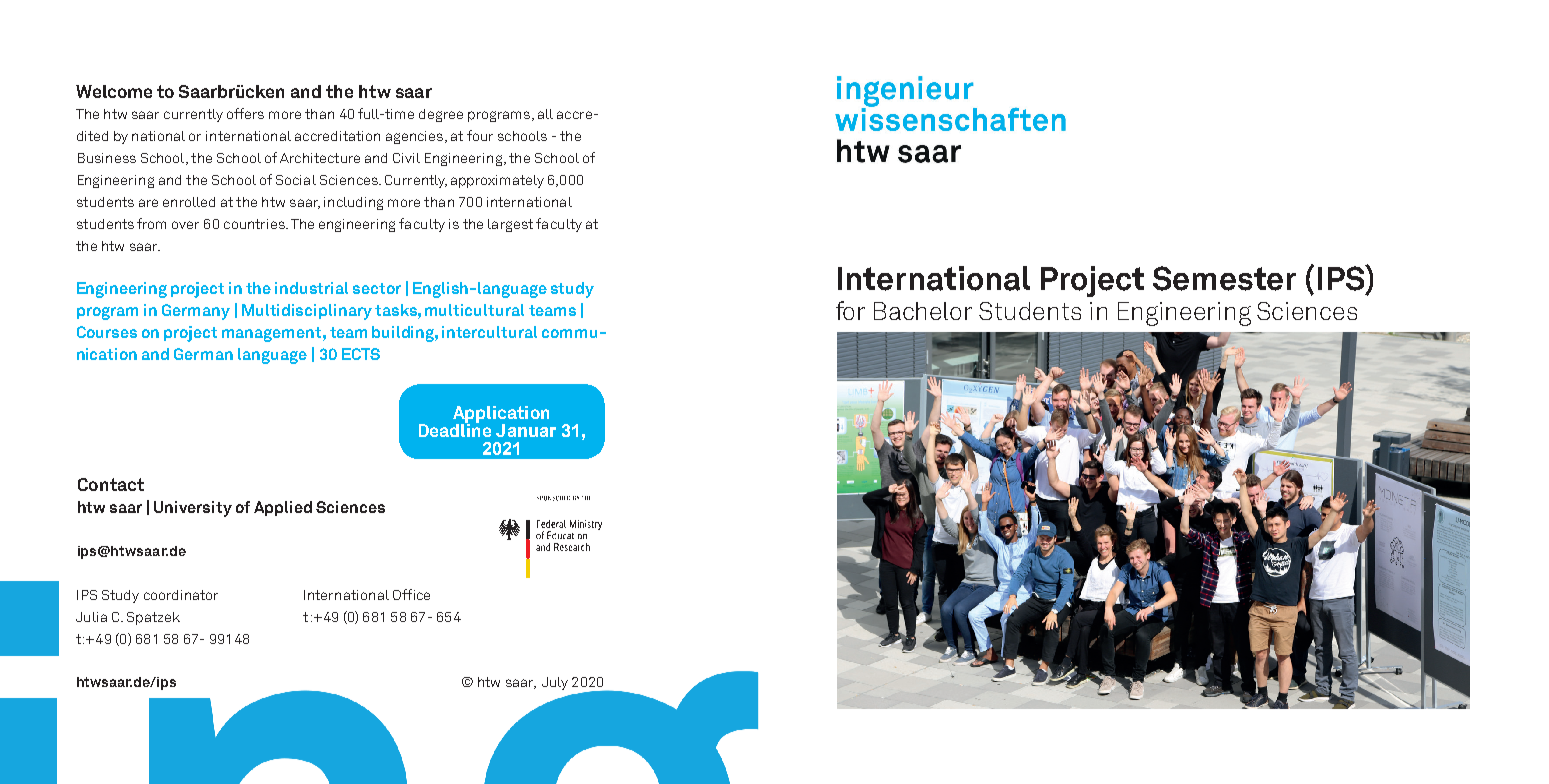 The height and width of the document is (784, 1549). I want to click on Semester, so click(1224, 278).
